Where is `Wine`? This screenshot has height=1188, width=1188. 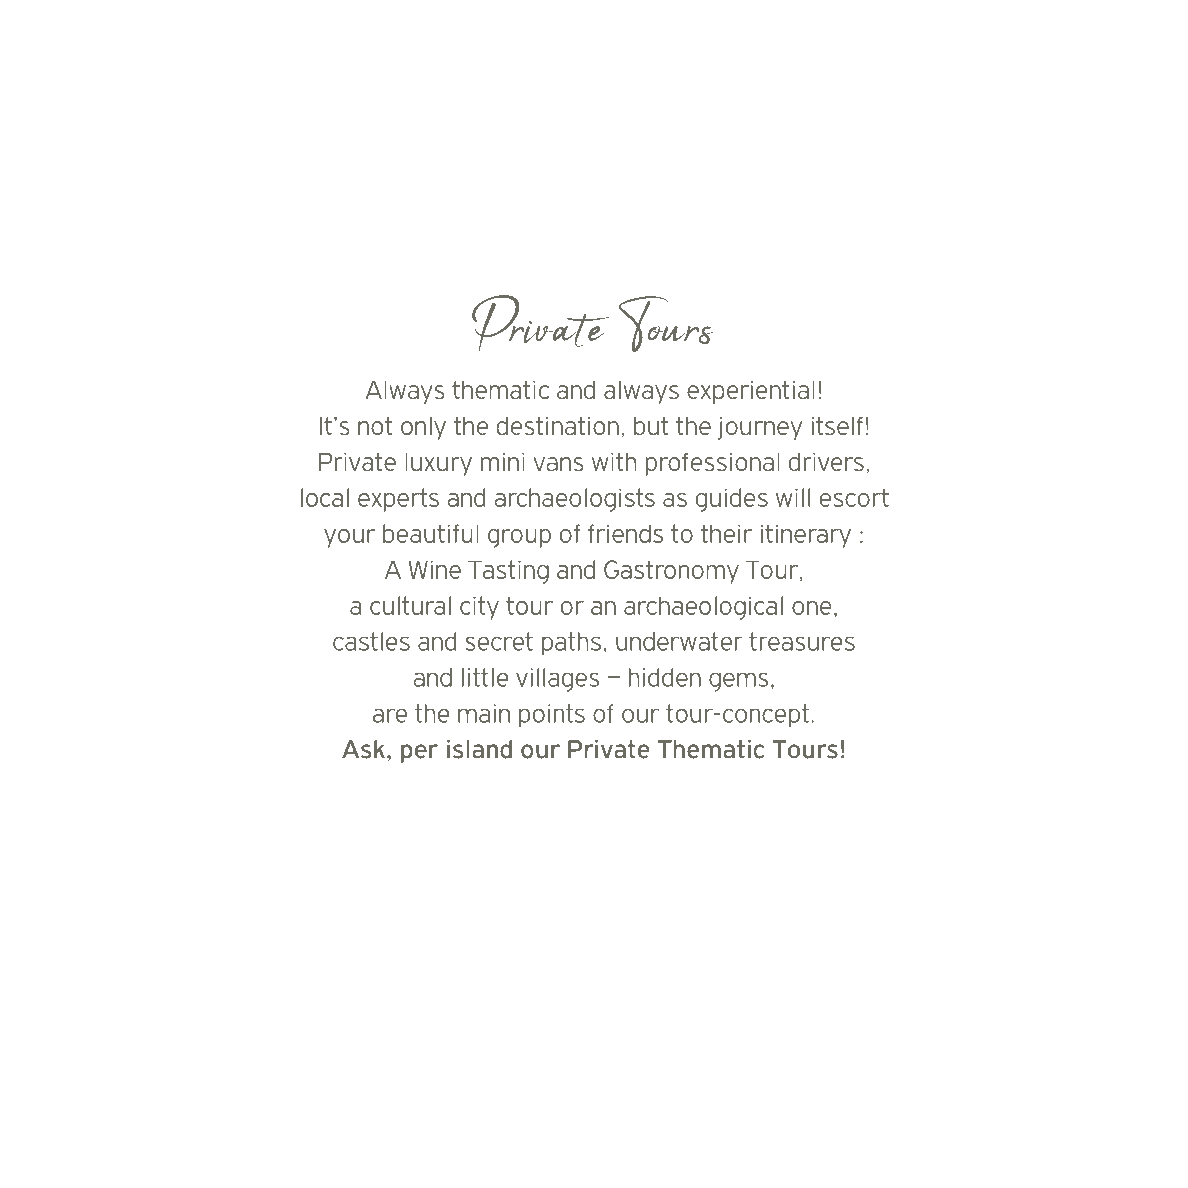
Wine is located at coordinates (434, 569).
